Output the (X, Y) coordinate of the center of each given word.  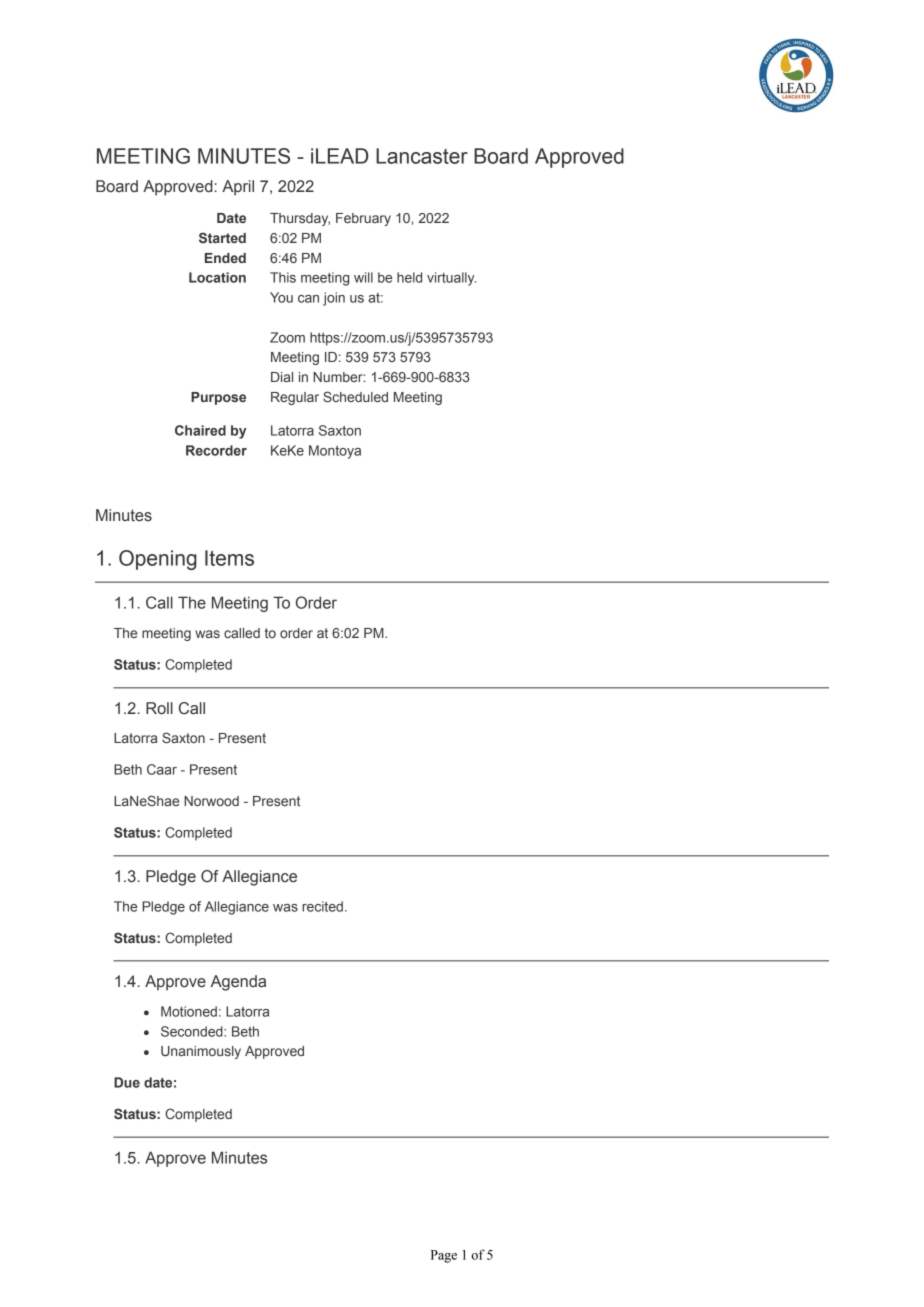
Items (229, 558)
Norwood (211, 801)
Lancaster (422, 156)
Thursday (300, 219)
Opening (158, 560)
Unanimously (201, 1052)
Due (127, 1082)
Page (444, 1256)
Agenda (238, 983)
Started (222, 237)
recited (322, 906)
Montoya (335, 452)
